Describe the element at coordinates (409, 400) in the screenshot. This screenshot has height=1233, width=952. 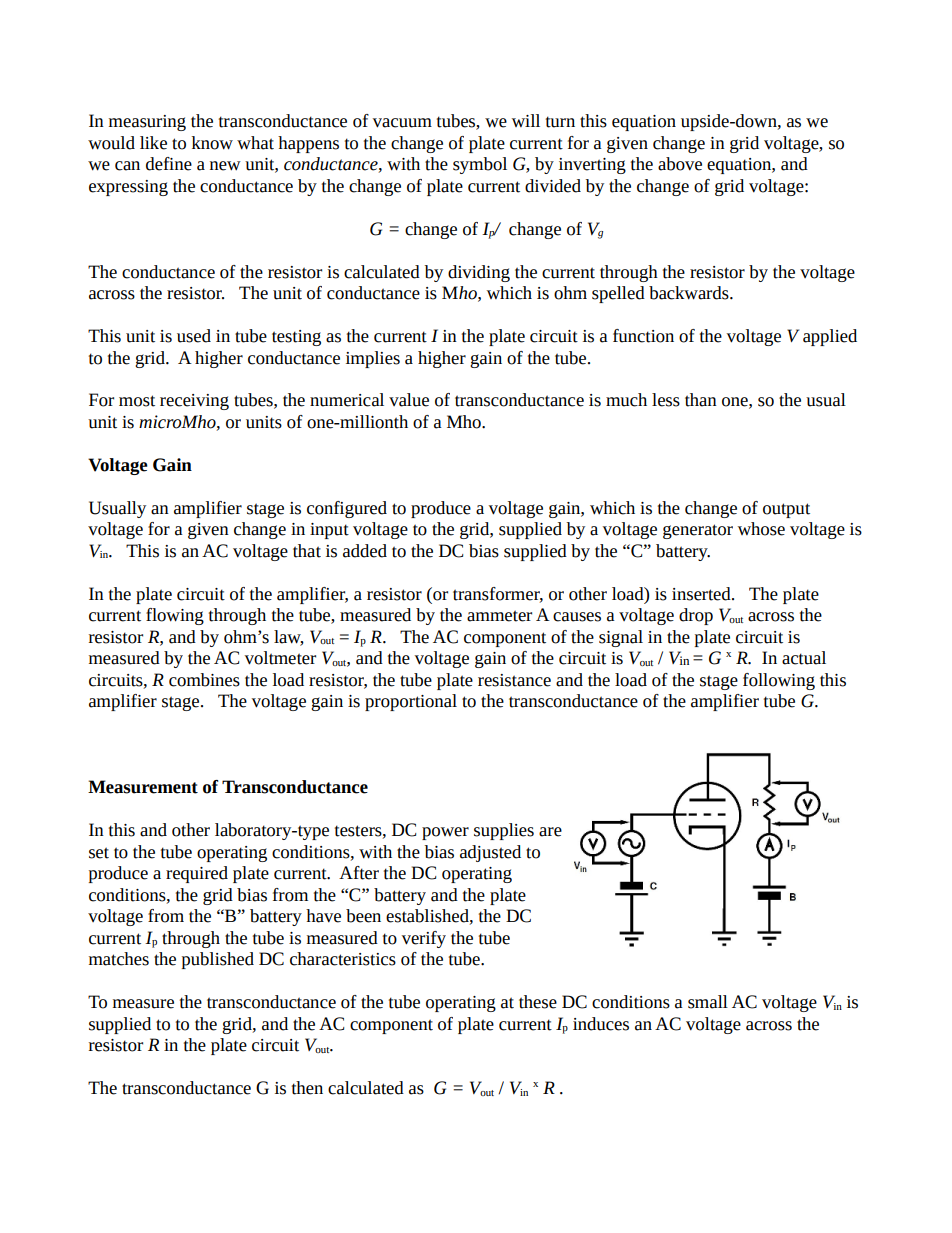
I see `value` at that location.
